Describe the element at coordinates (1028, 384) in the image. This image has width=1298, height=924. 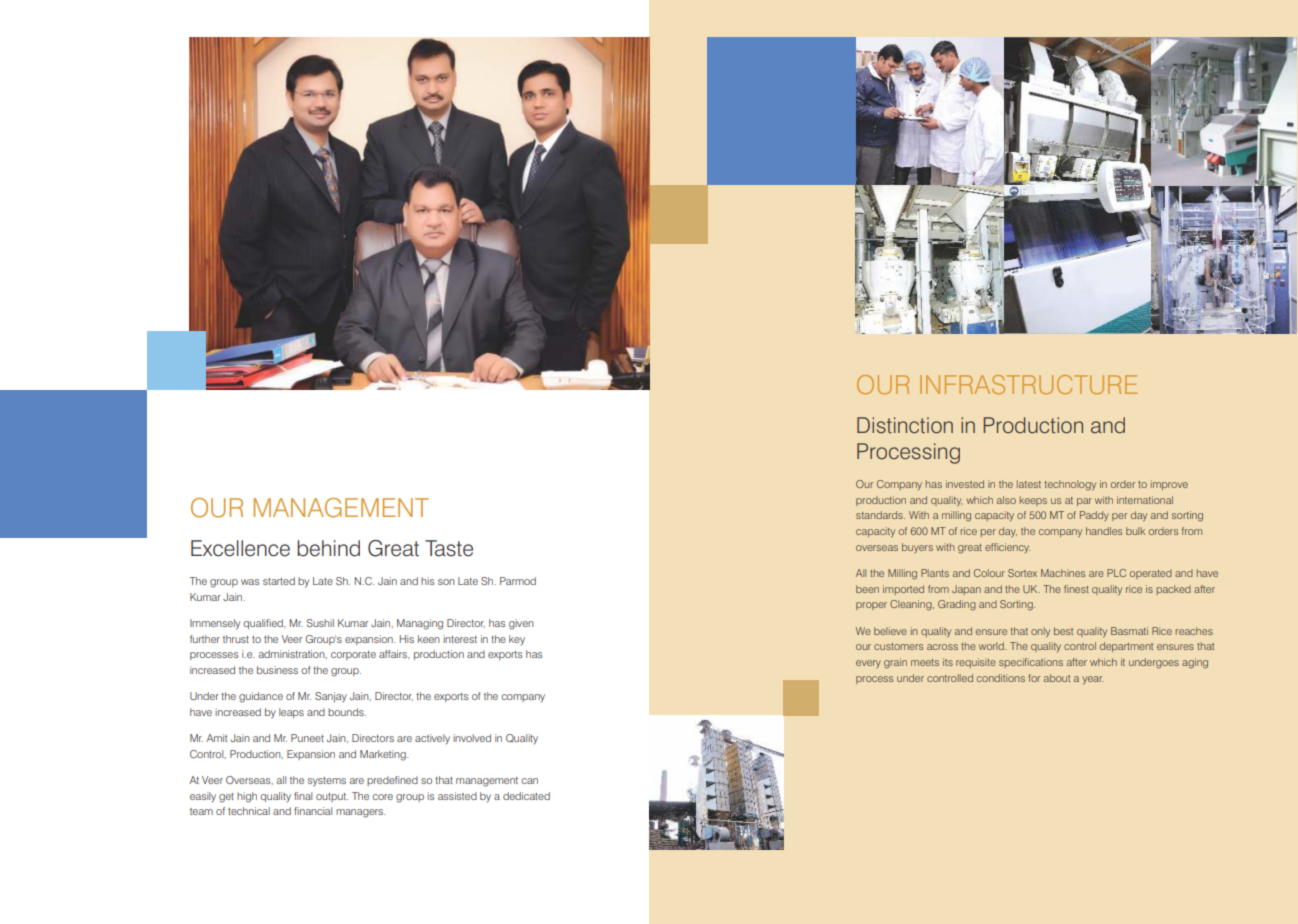
I see `INFRASTRUCTURE` at that location.
